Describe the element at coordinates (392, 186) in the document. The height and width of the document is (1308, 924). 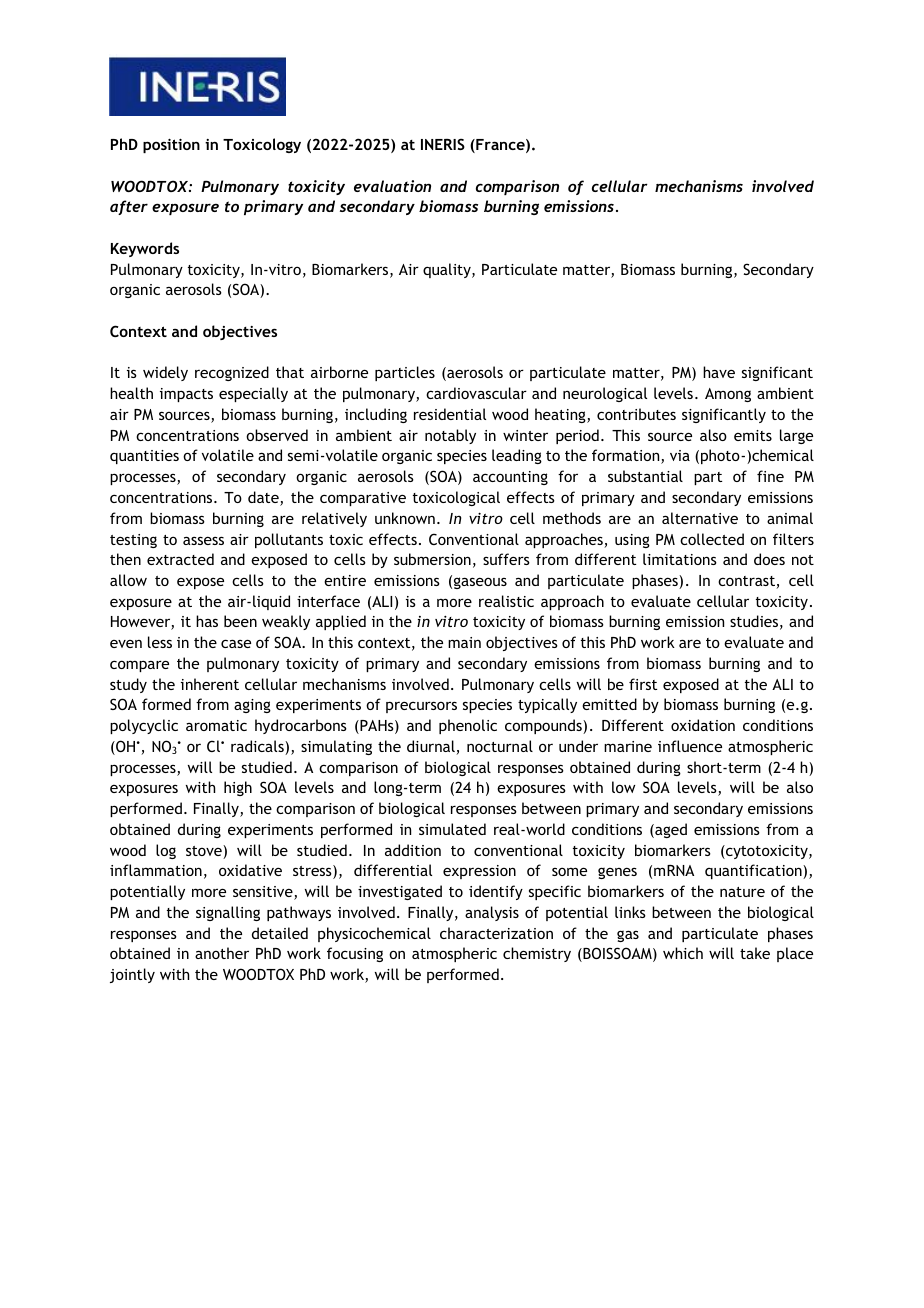
I see `evaluation` at that location.
